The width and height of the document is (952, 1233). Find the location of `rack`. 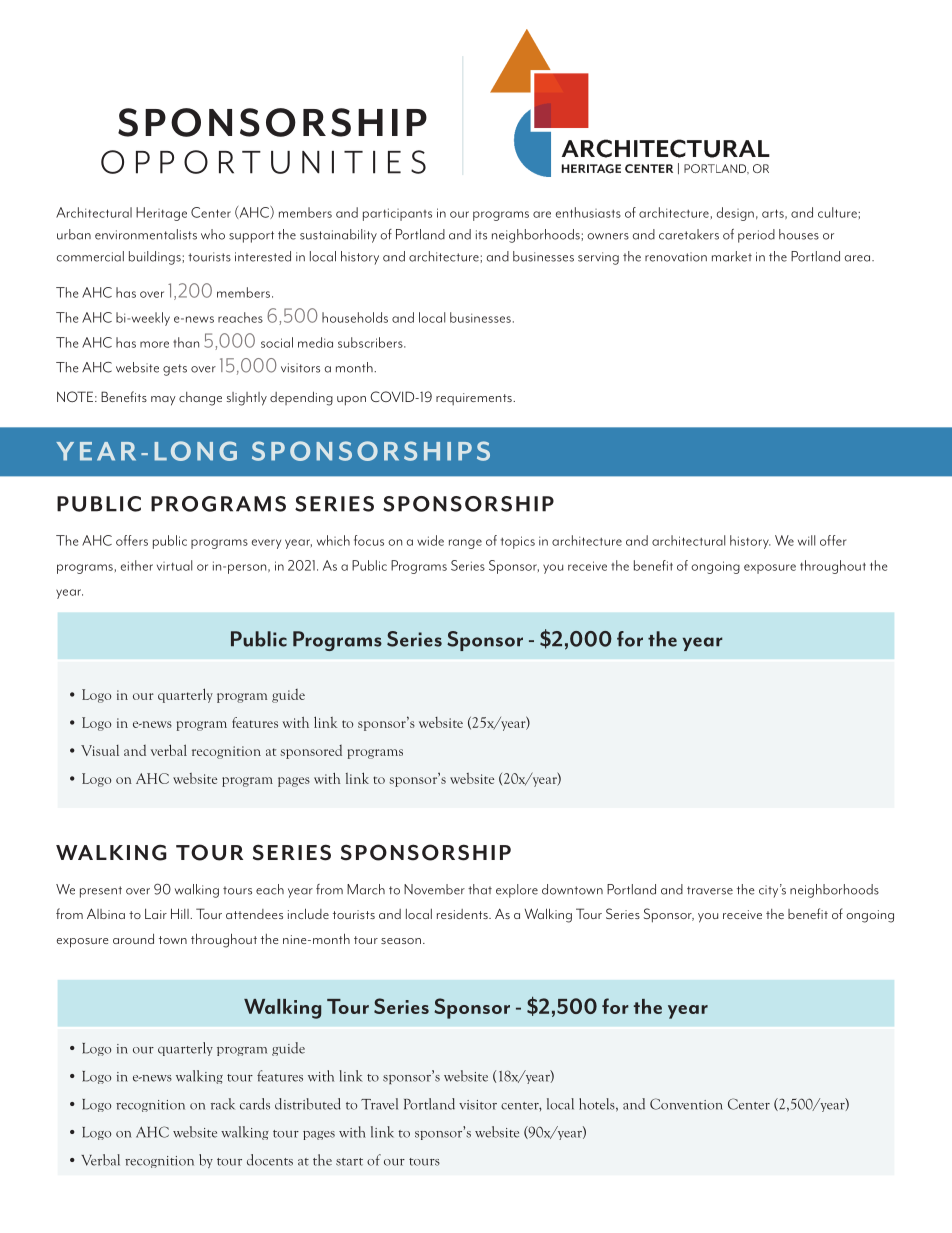

rack is located at coordinates (223, 1104).
